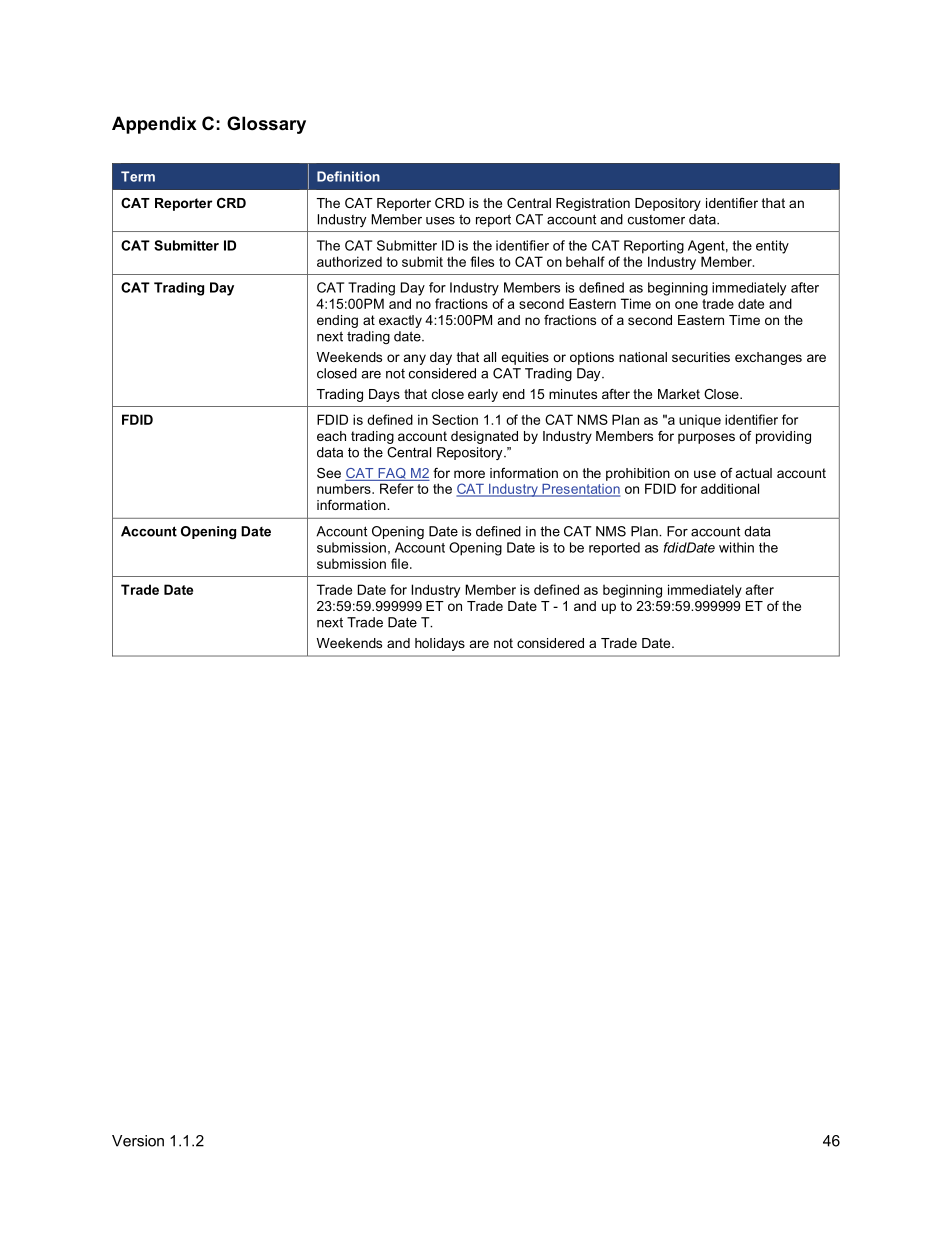 Image resolution: width=952 pixels, height=1233 pixels. What do you see at coordinates (736, 547) in the page?
I see `within` at bounding box center [736, 547].
